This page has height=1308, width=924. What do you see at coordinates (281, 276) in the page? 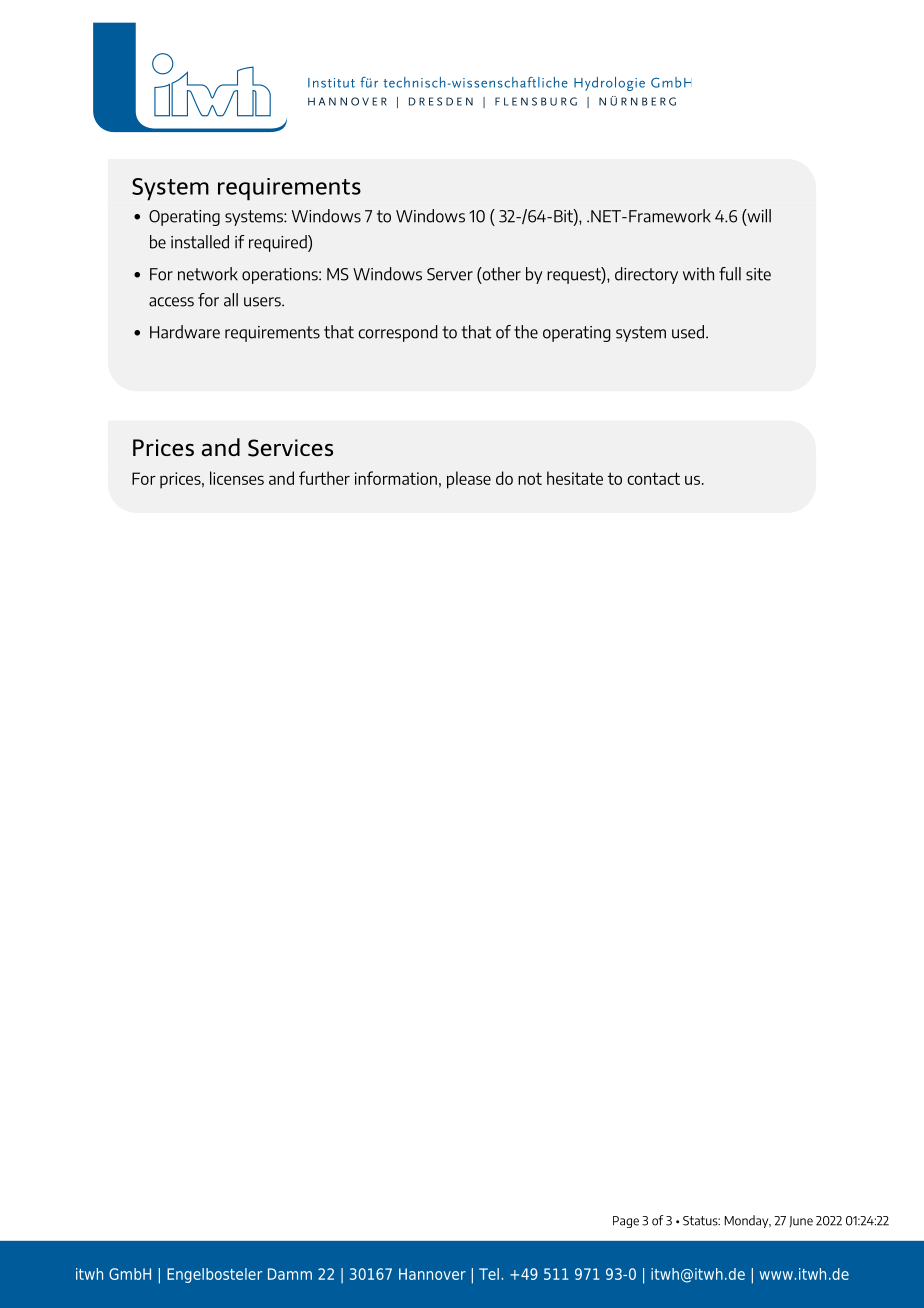
I see `operations` at bounding box center [281, 276].
